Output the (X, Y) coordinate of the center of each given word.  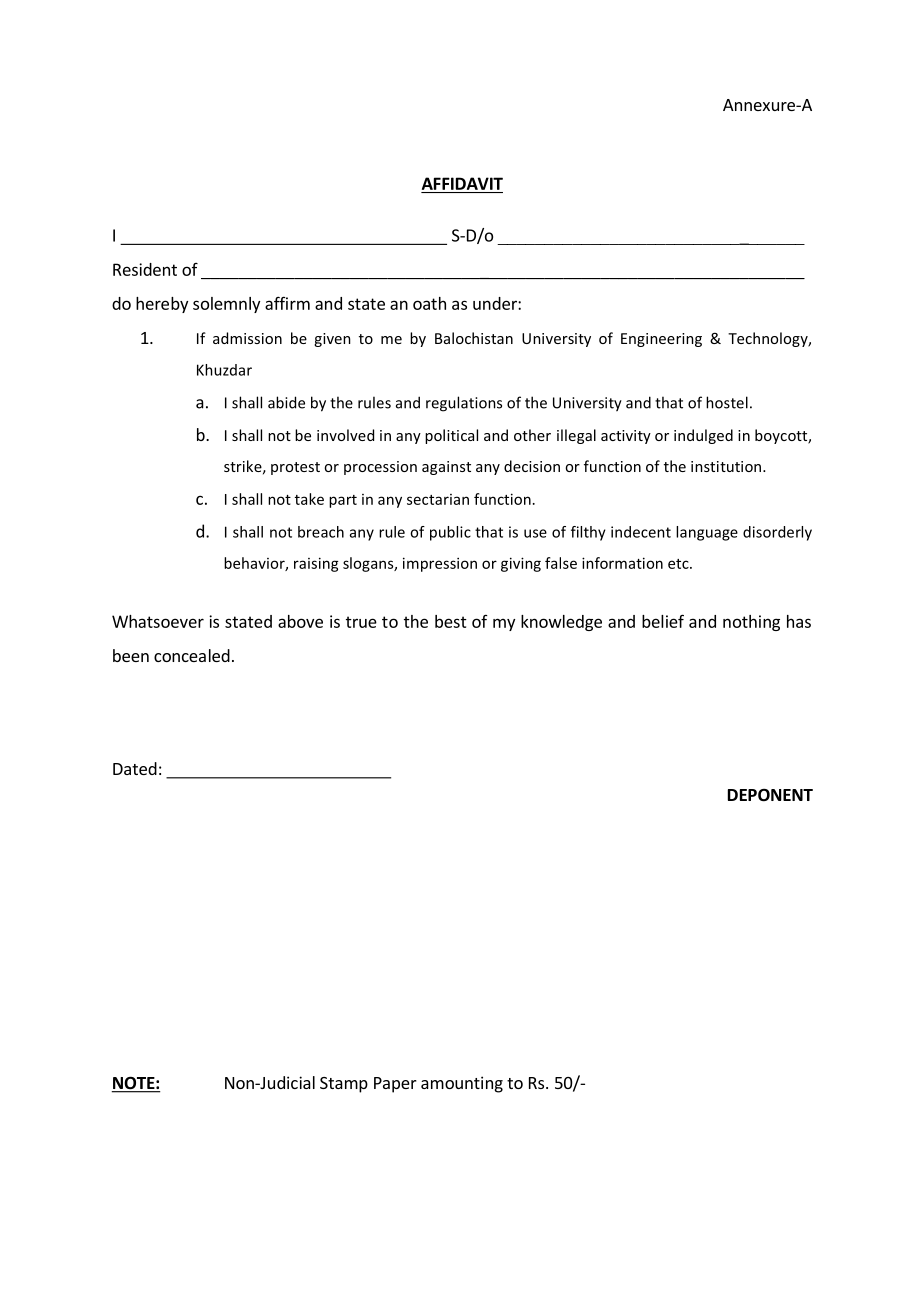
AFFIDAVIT (462, 183)
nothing (751, 623)
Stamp (344, 1085)
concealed (192, 655)
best (451, 621)
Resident (145, 269)
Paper (395, 1085)
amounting (462, 1084)
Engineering (661, 340)
